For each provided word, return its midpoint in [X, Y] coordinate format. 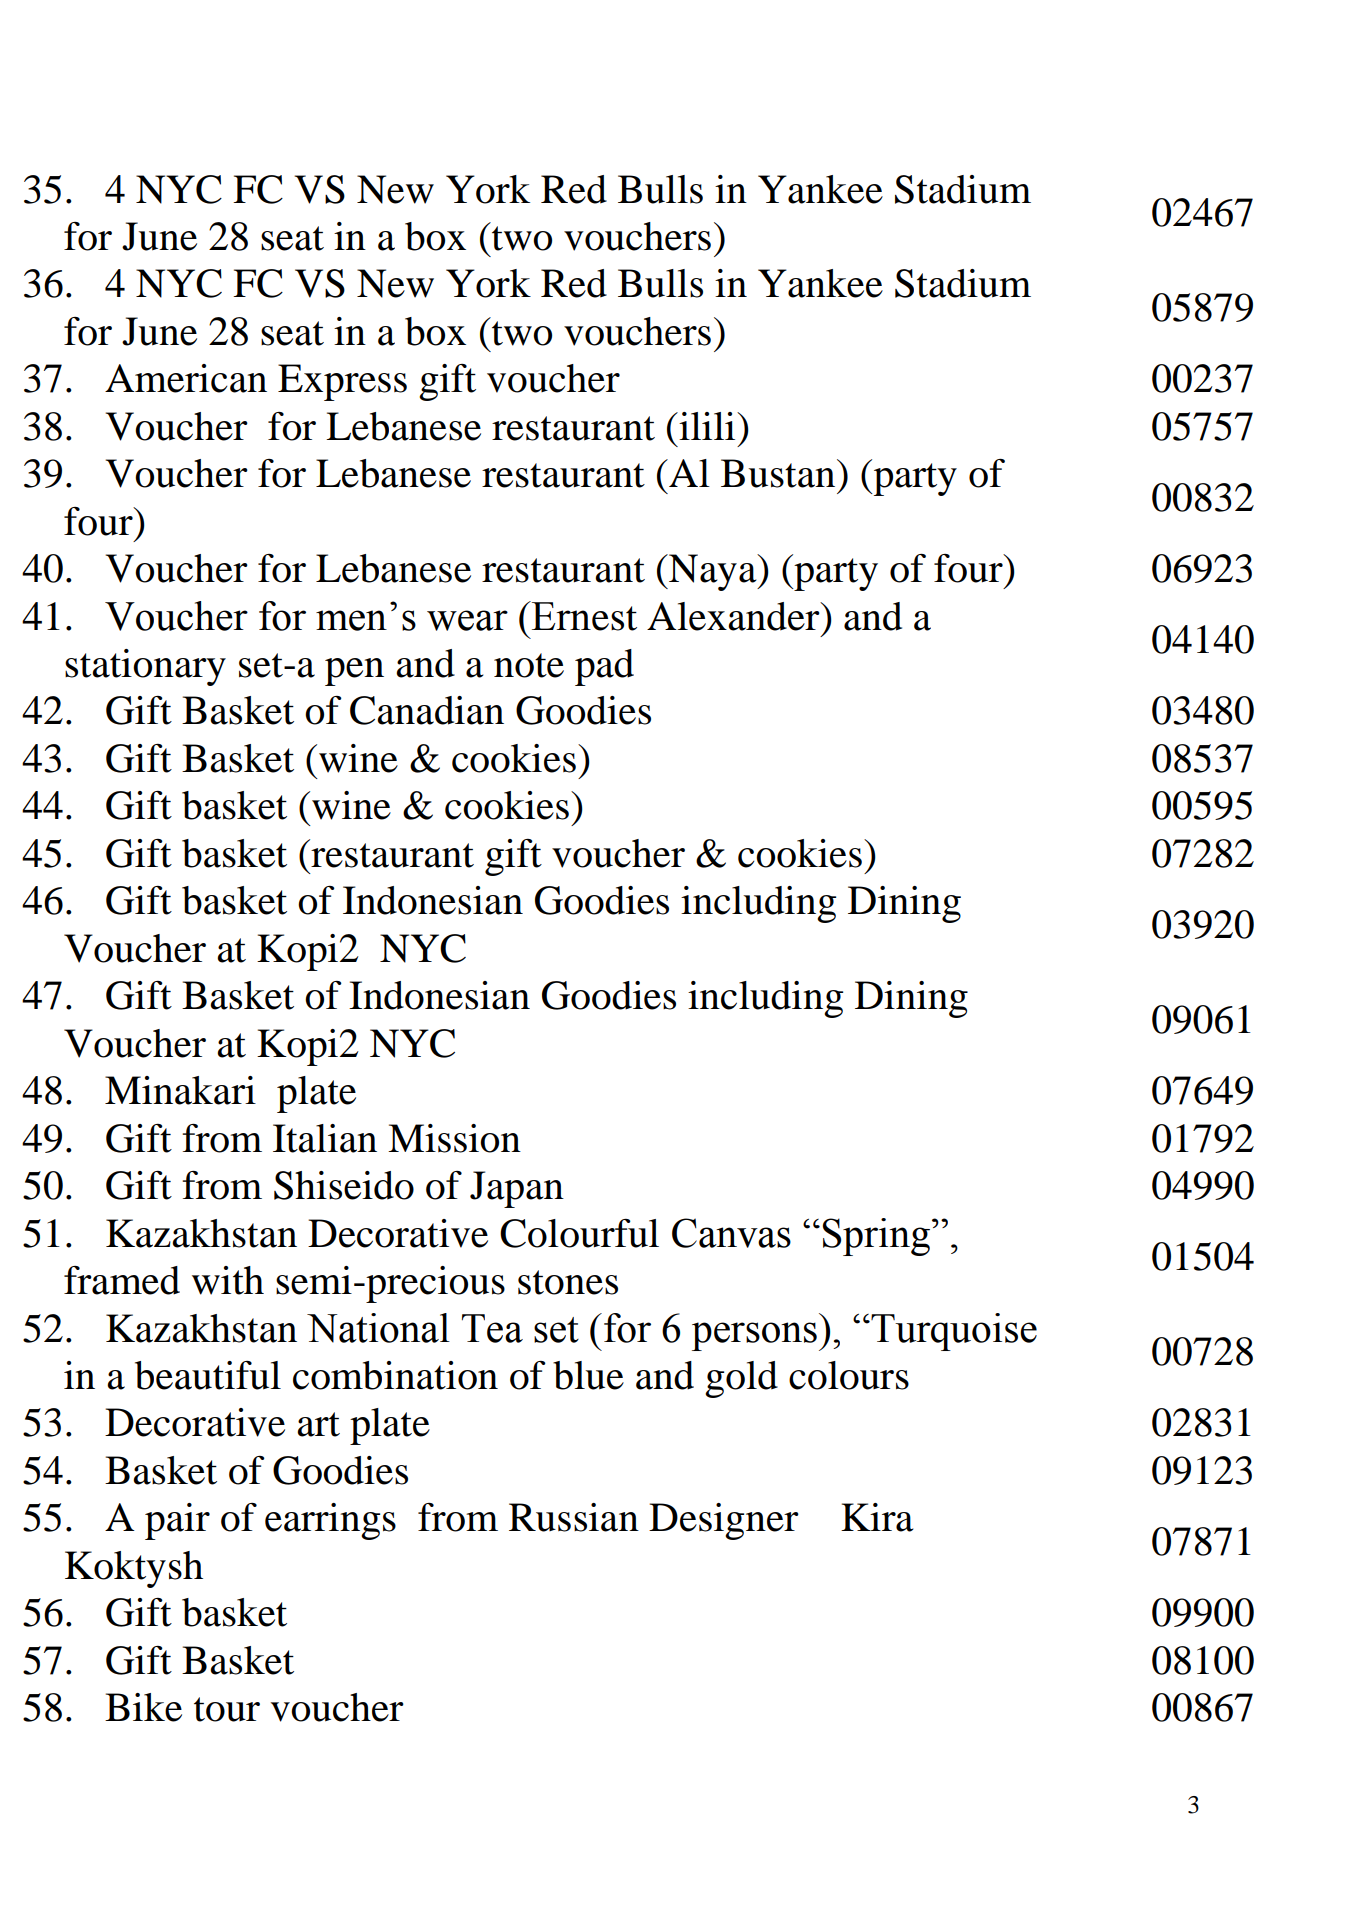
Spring [876, 1237]
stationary [145, 667]
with [228, 1280]
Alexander [734, 616]
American [186, 378]
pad [604, 667]
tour [227, 1709]
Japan [517, 1189]
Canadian [427, 710]
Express [342, 382]
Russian [574, 1517]
